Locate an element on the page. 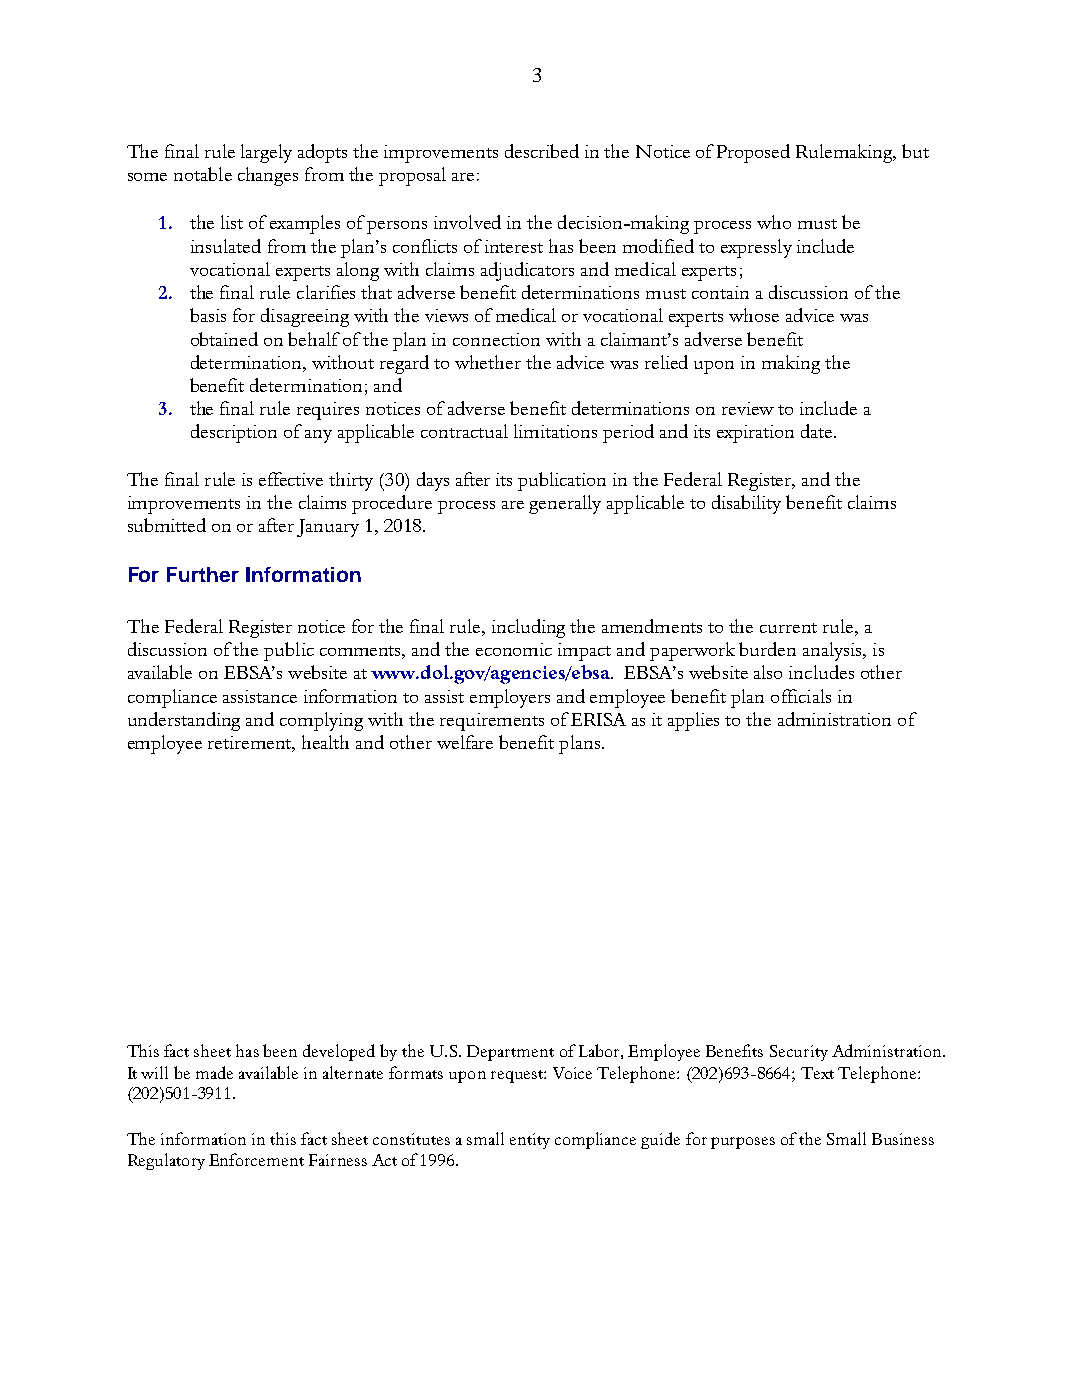 The image size is (1075, 1391). Proposed is located at coordinates (753, 153).
